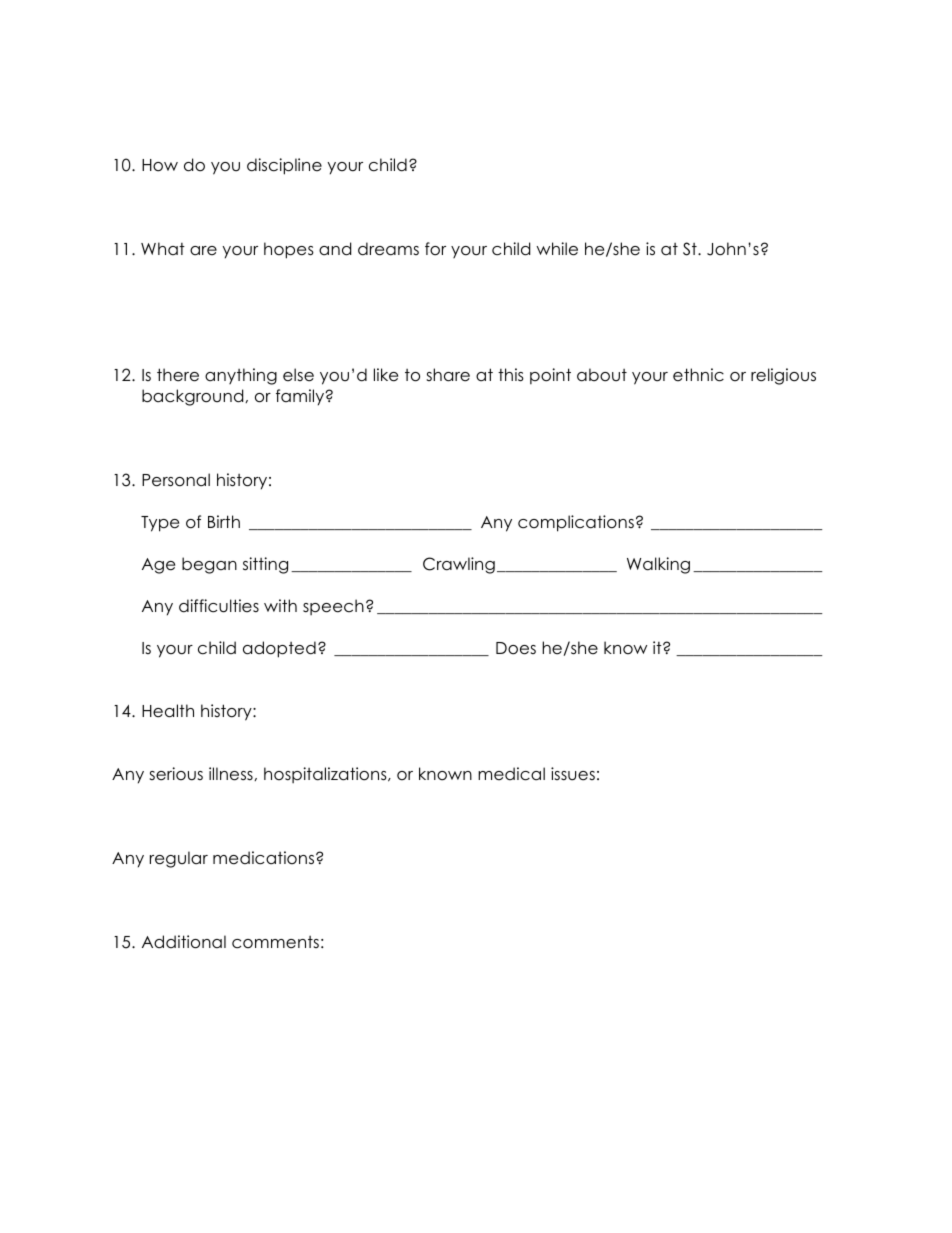 This page has width=952, height=1233. I want to click on complications, so click(576, 523).
